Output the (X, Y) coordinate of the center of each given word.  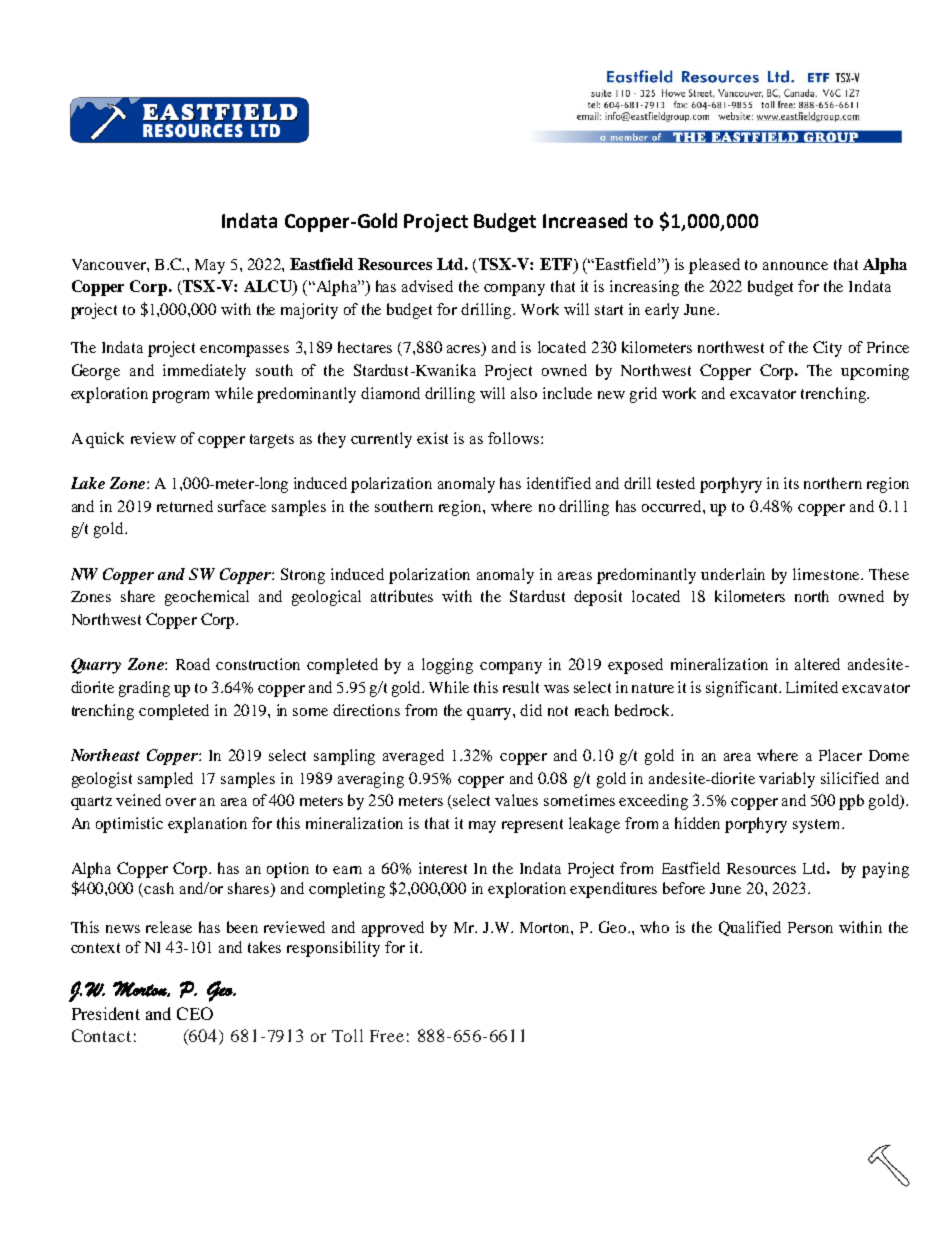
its (791, 483)
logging (447, 666)
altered (817, 664)
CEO (195, 1013)
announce (795, 266)
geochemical (207, 598)
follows (515, 438)
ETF (557, 264)
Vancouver (110, 264)
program (180, 397)
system (818, 826)
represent (532, 826)
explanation (207, 825)
